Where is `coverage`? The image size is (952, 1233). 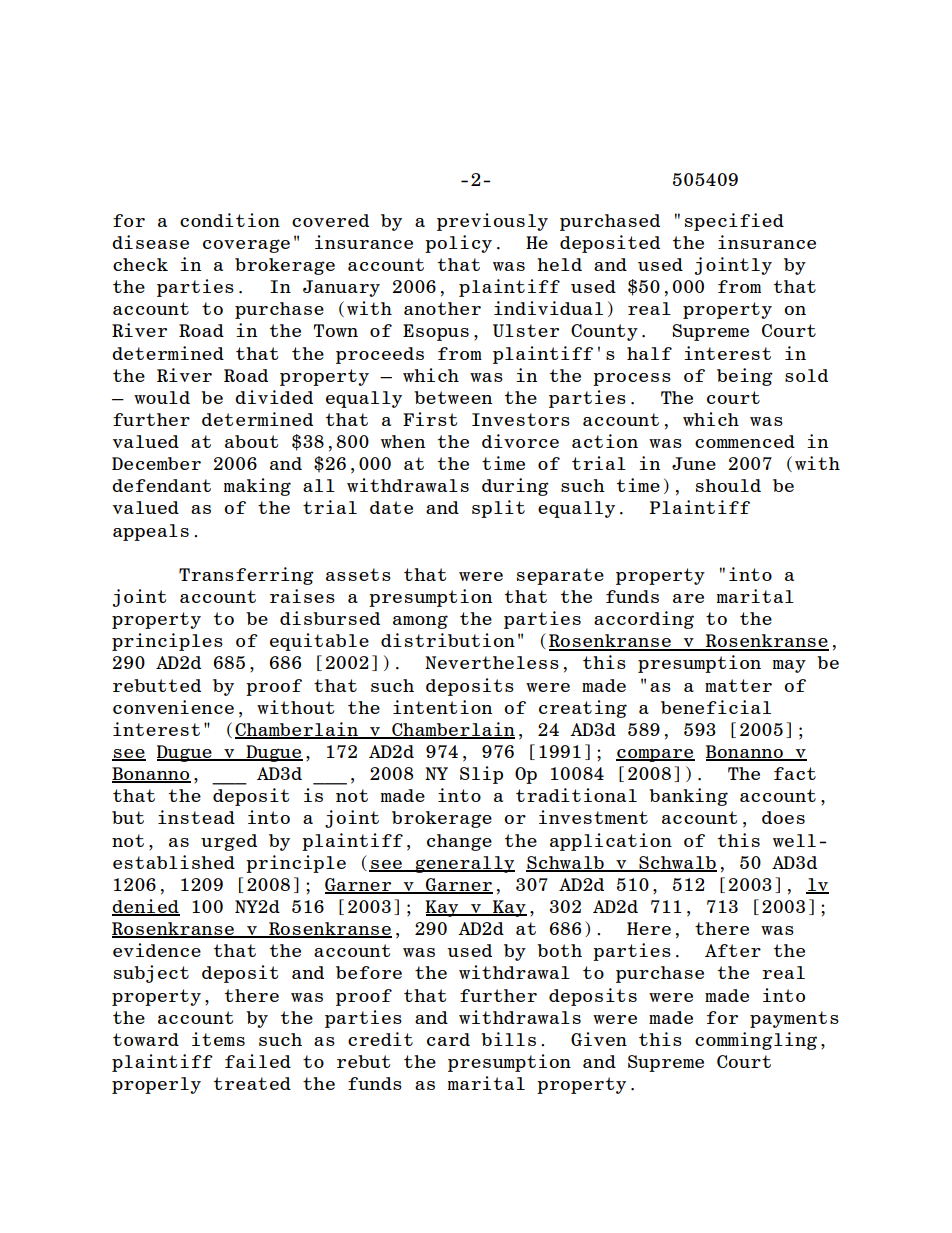 coverage is located at coordinates (246, 246).
